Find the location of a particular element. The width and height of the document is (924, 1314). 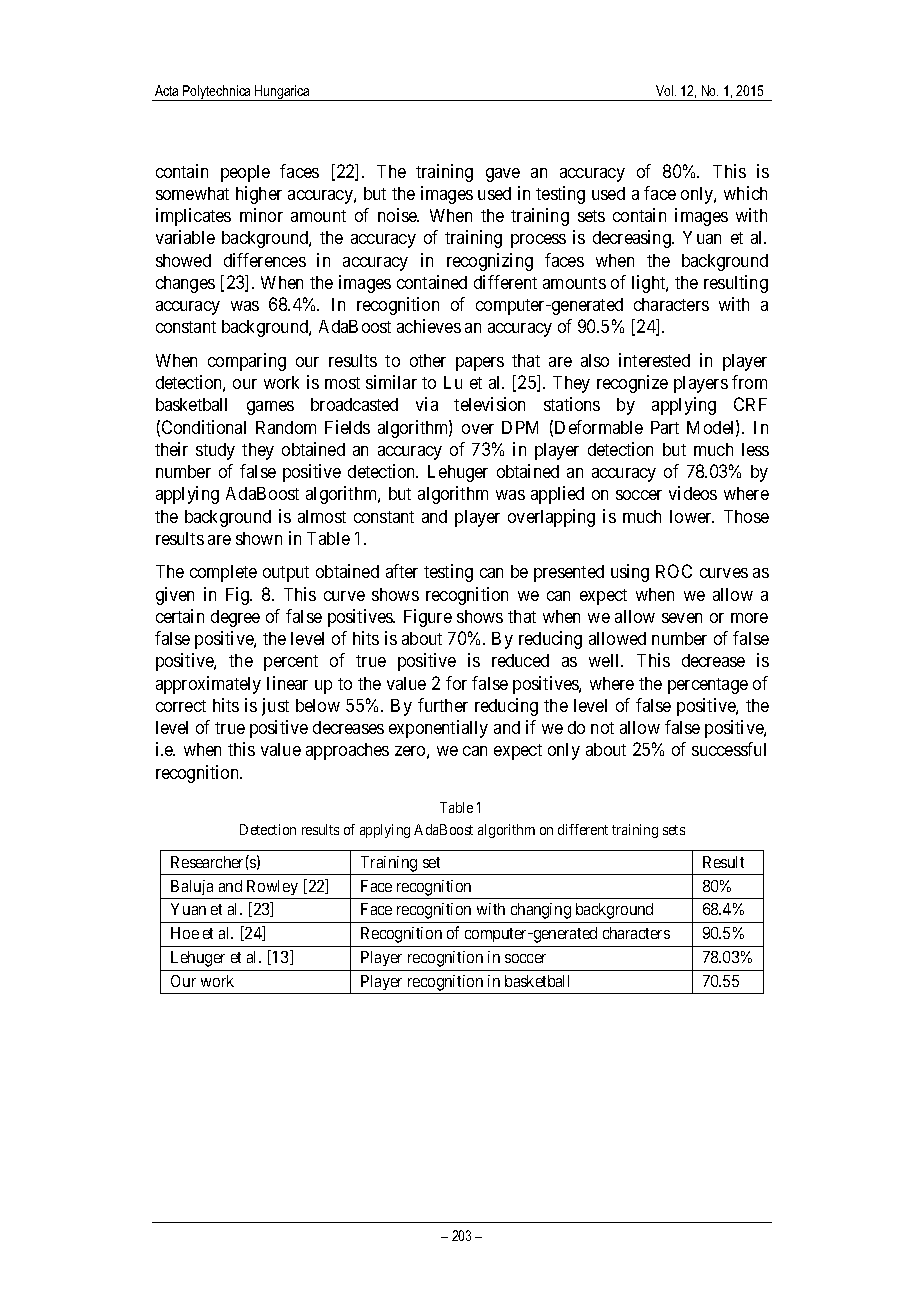

Hungarica is located at coordinates (282, 93).
